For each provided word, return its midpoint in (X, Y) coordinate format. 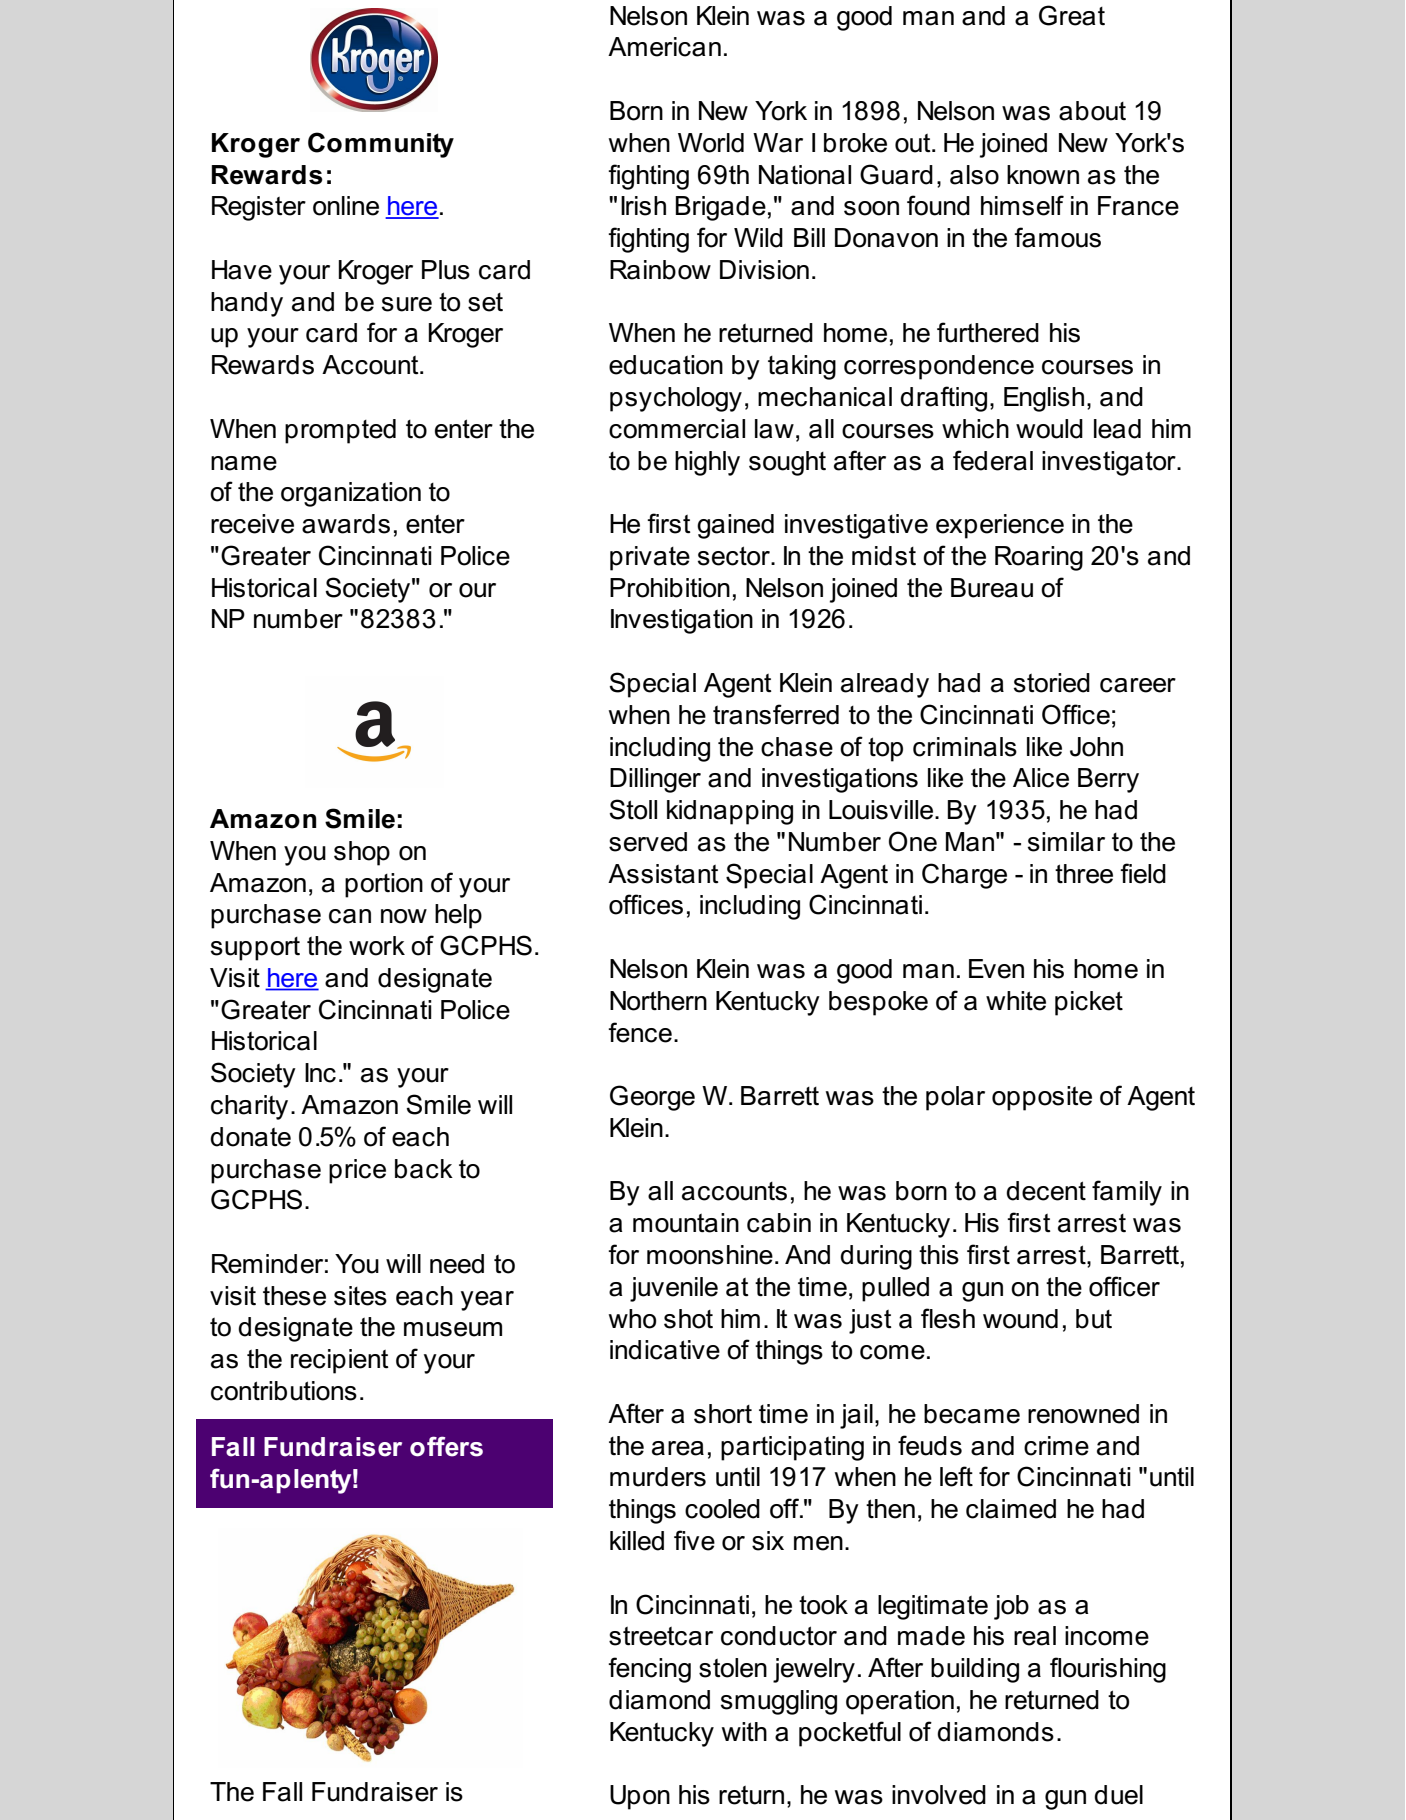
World (711, 143)
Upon (640, 1797)
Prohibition (670, 588)
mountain (686, 1223)
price (357, 1171)
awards (346, 524)
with (744, 1731)
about (1092, 111)
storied (1052, 683)
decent (1046, 1191)
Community (381, 145)
